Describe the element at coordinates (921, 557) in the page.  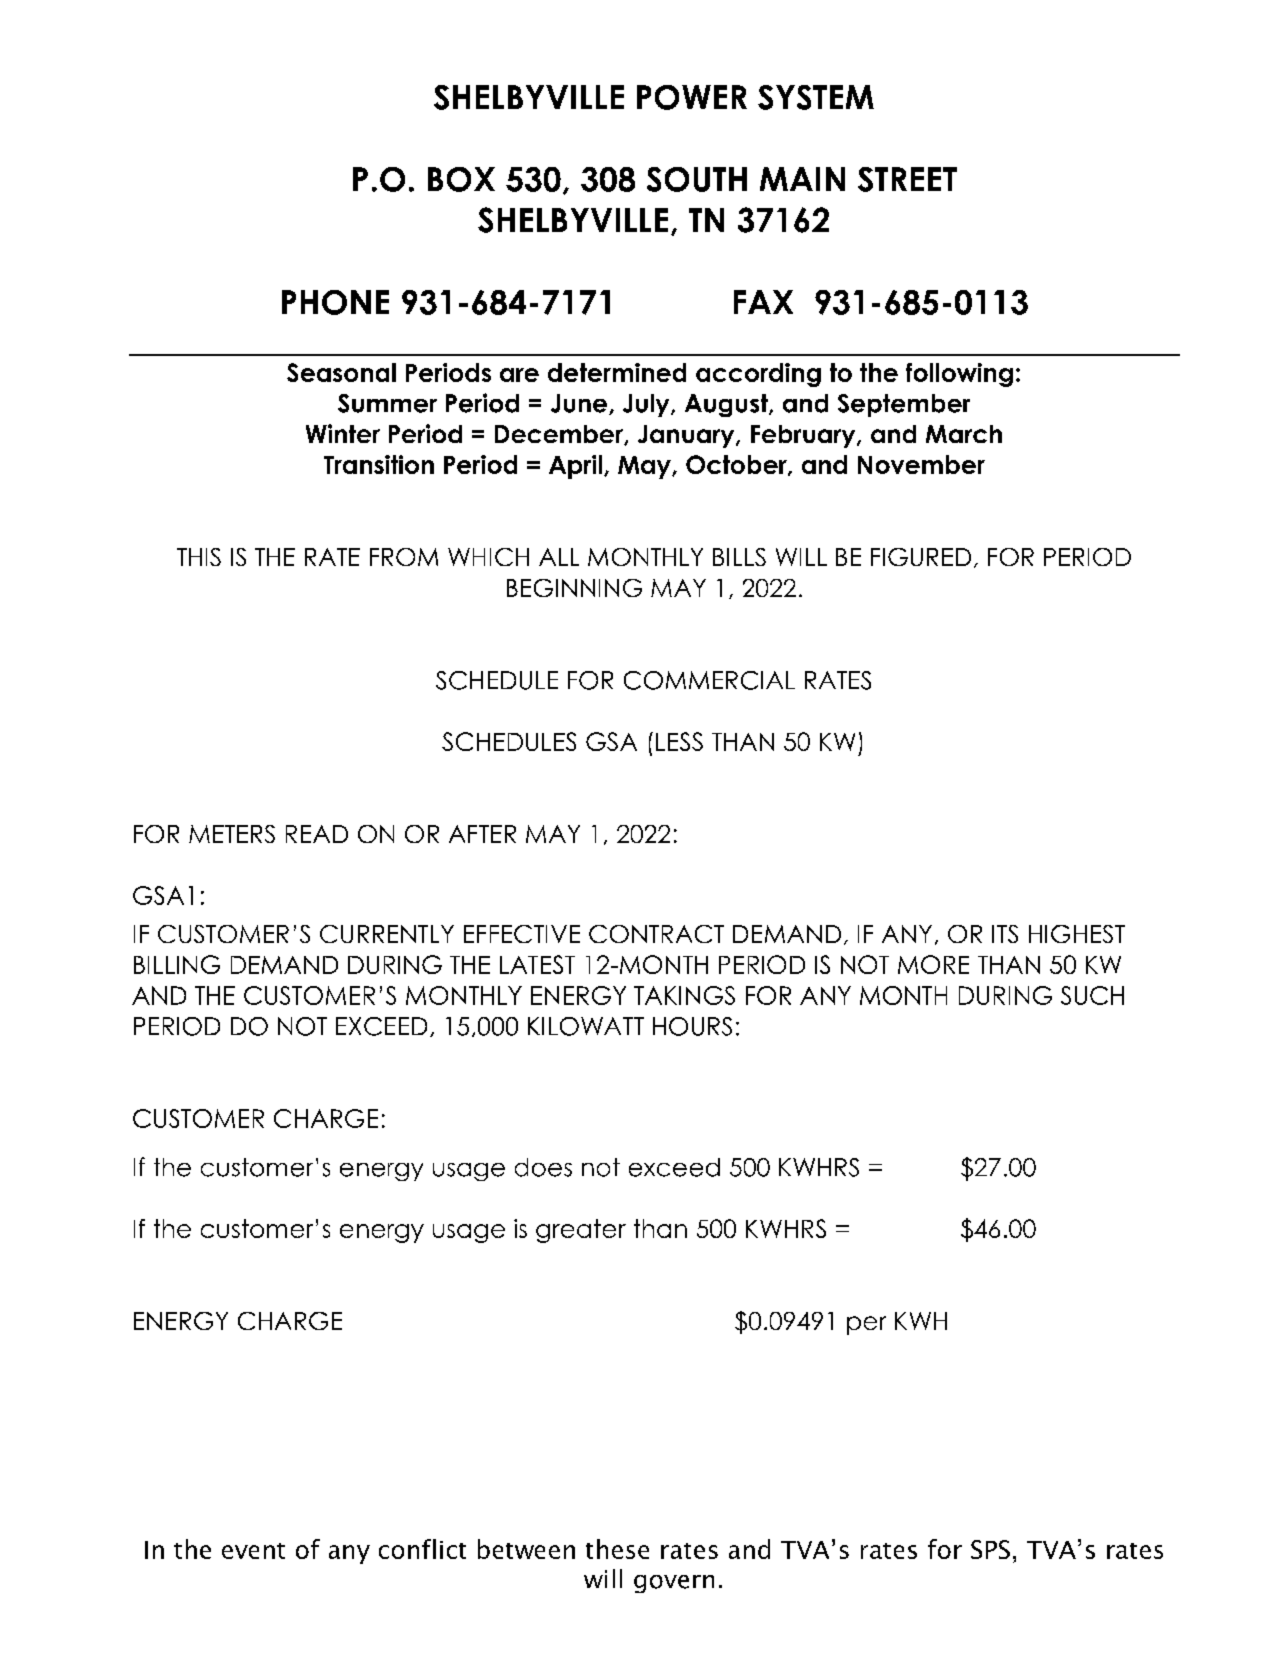
I see `FIGURED` at that location.
